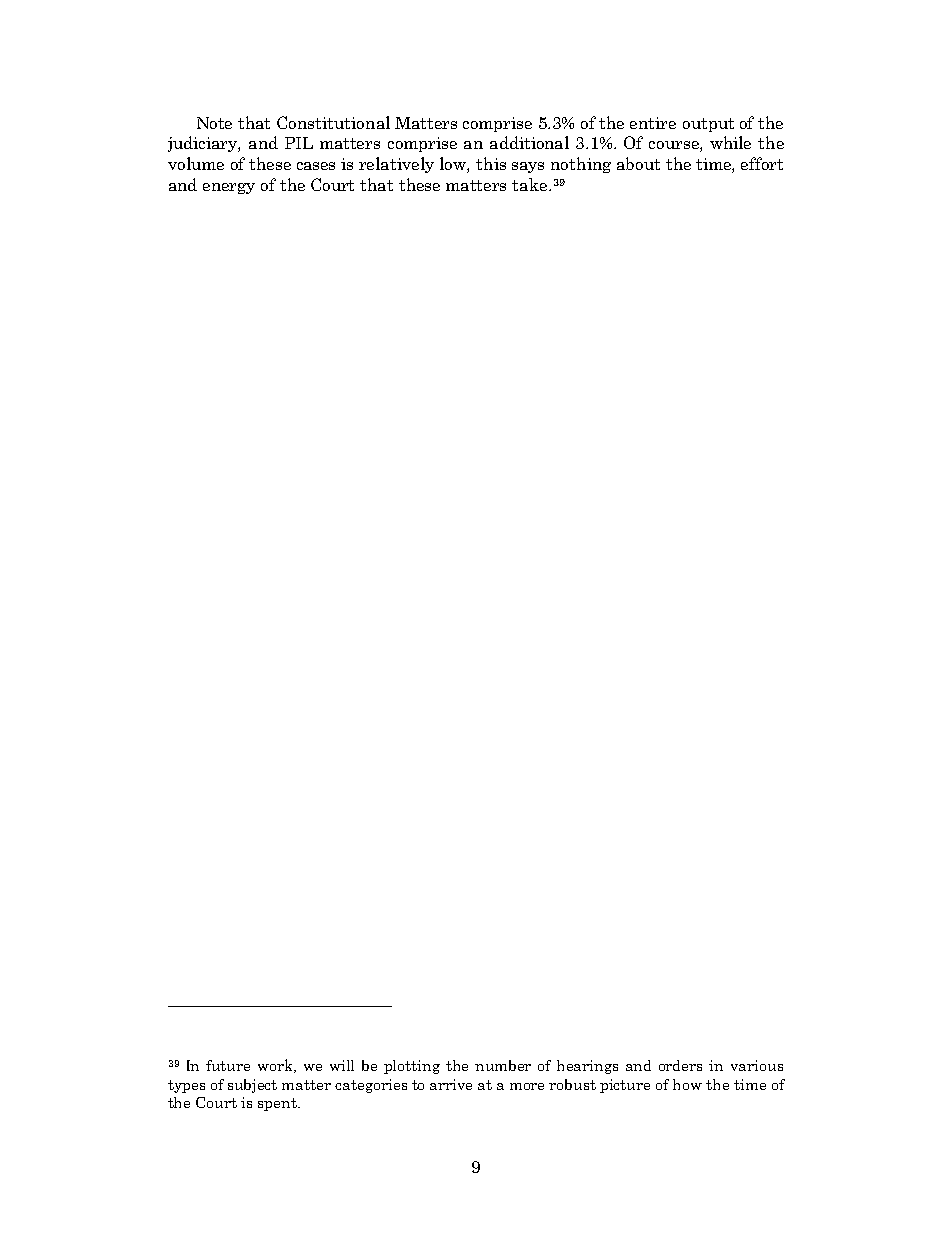 Image resolution: width=952 pixels, height=1233 pixels. I want to click on plotting, so click(412, 1067).
